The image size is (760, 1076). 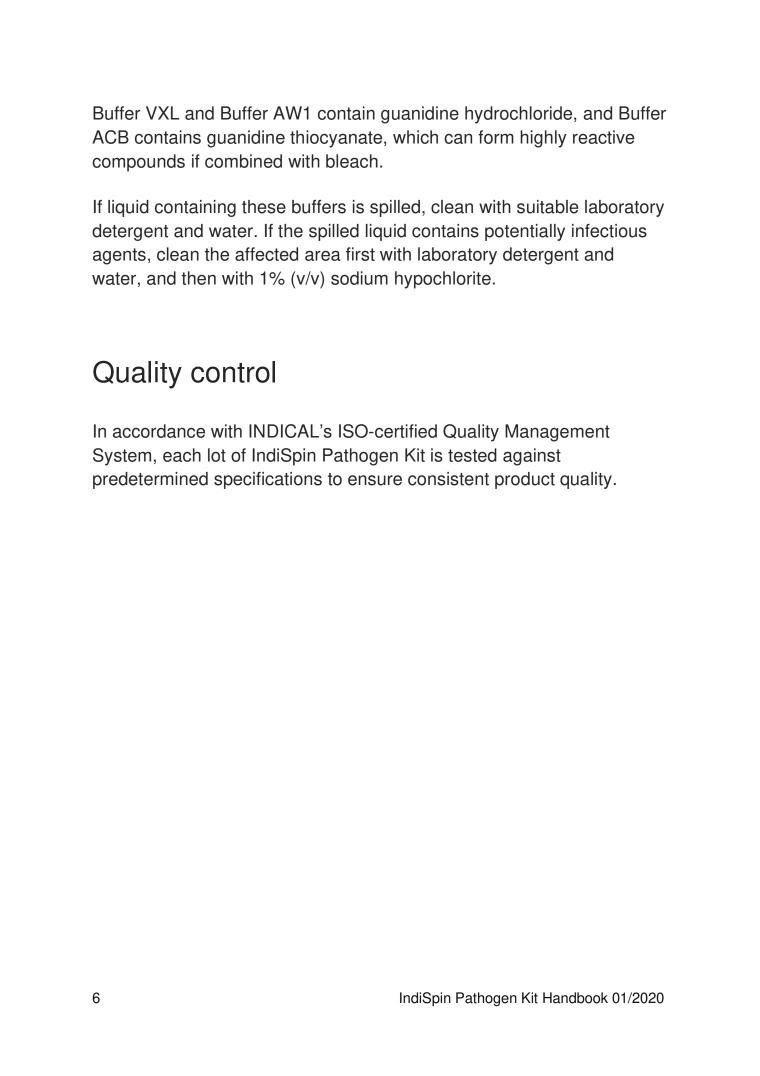 I want to click on Management, so click(x=557, y=433).
